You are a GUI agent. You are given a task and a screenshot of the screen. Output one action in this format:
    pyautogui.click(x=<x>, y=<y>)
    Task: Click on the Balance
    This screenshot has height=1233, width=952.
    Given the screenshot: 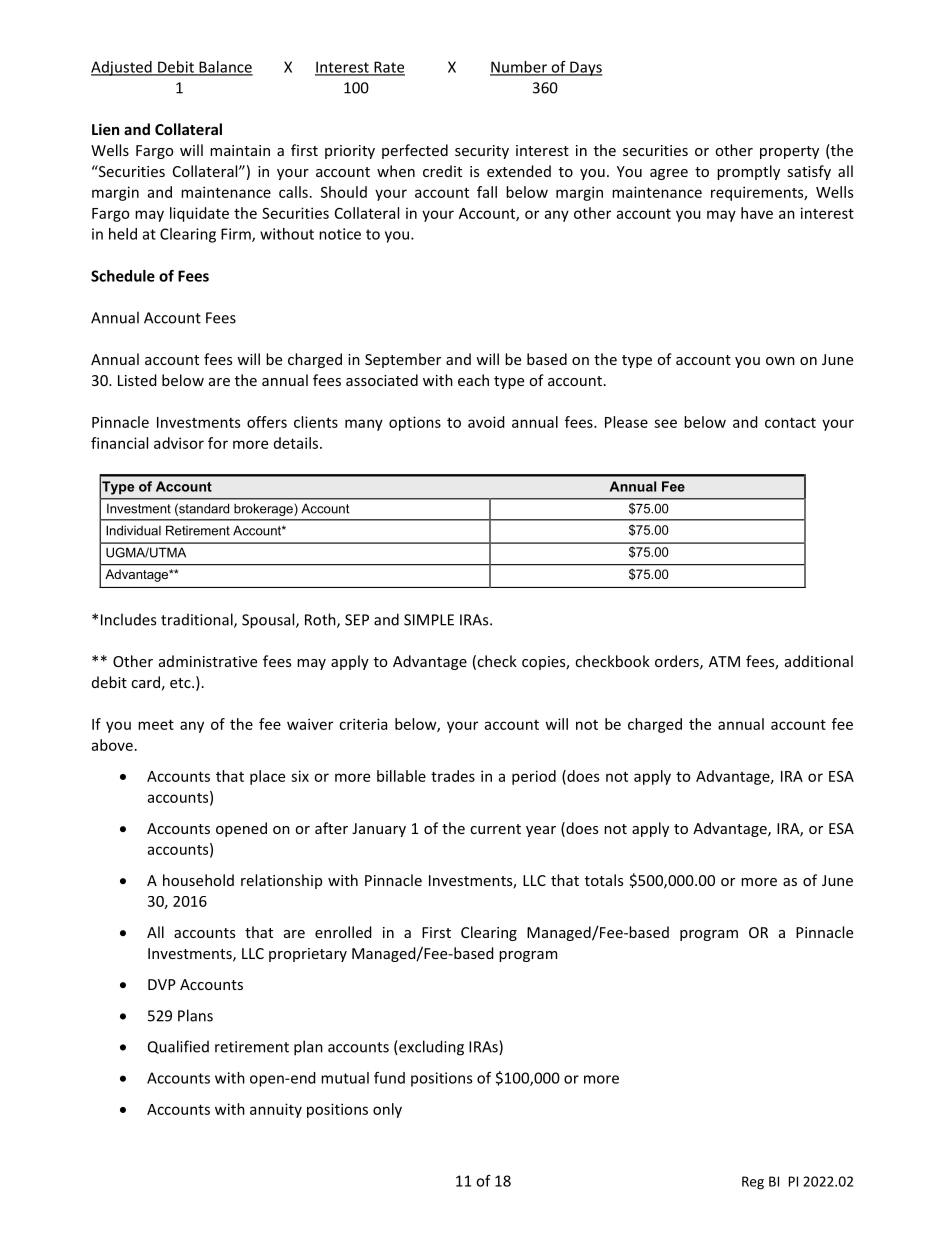 What is the action you would take?
    pyautogui.click(x=225, y=68)
